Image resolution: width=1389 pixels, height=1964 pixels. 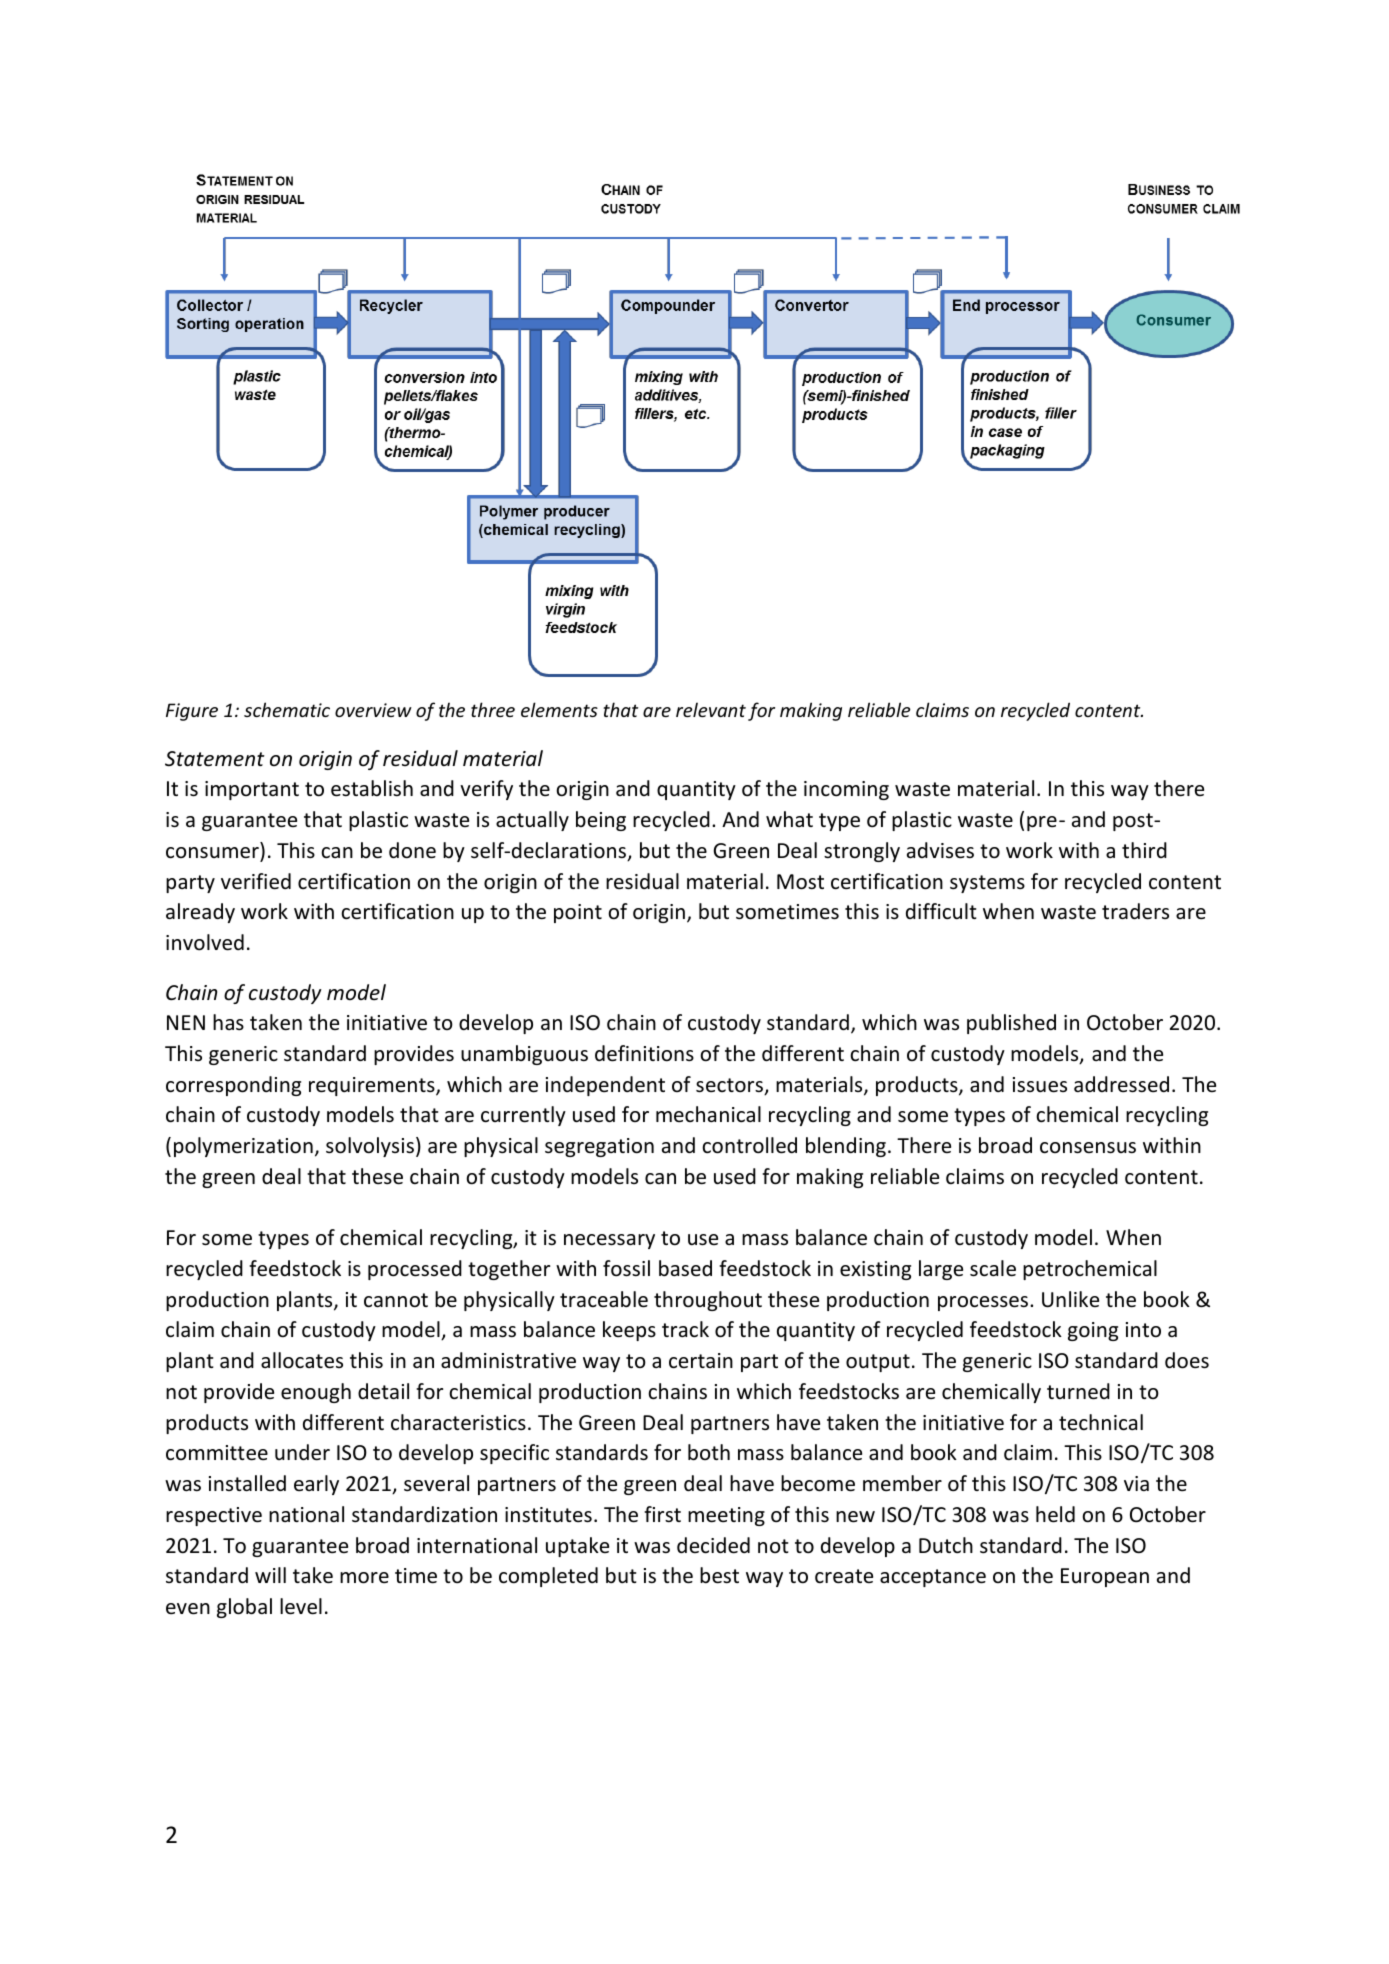 I want to click on incoming, so click(x=846, y=790).
